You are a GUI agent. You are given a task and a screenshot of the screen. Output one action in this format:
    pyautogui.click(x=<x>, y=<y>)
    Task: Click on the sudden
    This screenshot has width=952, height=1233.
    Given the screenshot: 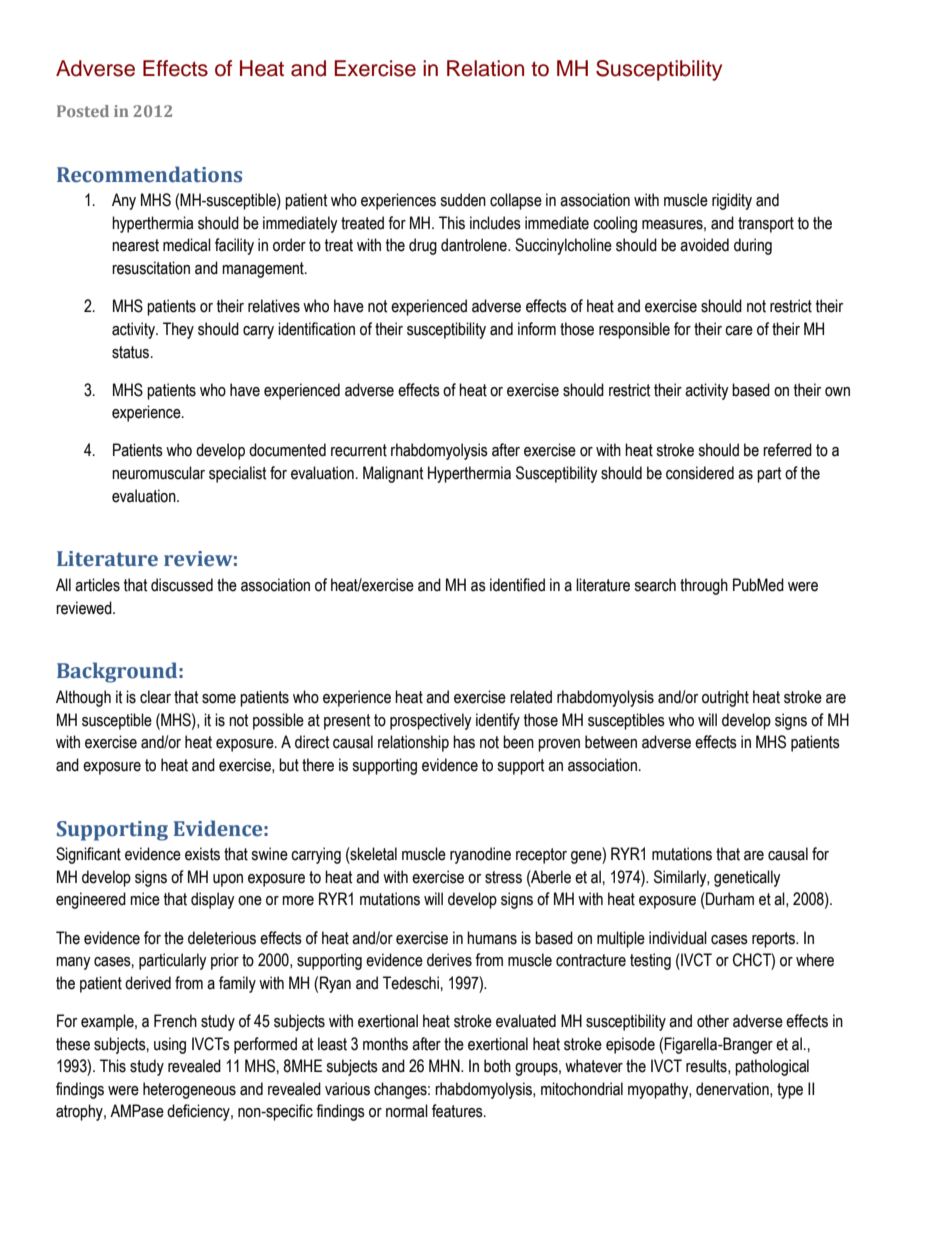 What is the action you would take?
    pyautogui.click(x=463, y=200)
